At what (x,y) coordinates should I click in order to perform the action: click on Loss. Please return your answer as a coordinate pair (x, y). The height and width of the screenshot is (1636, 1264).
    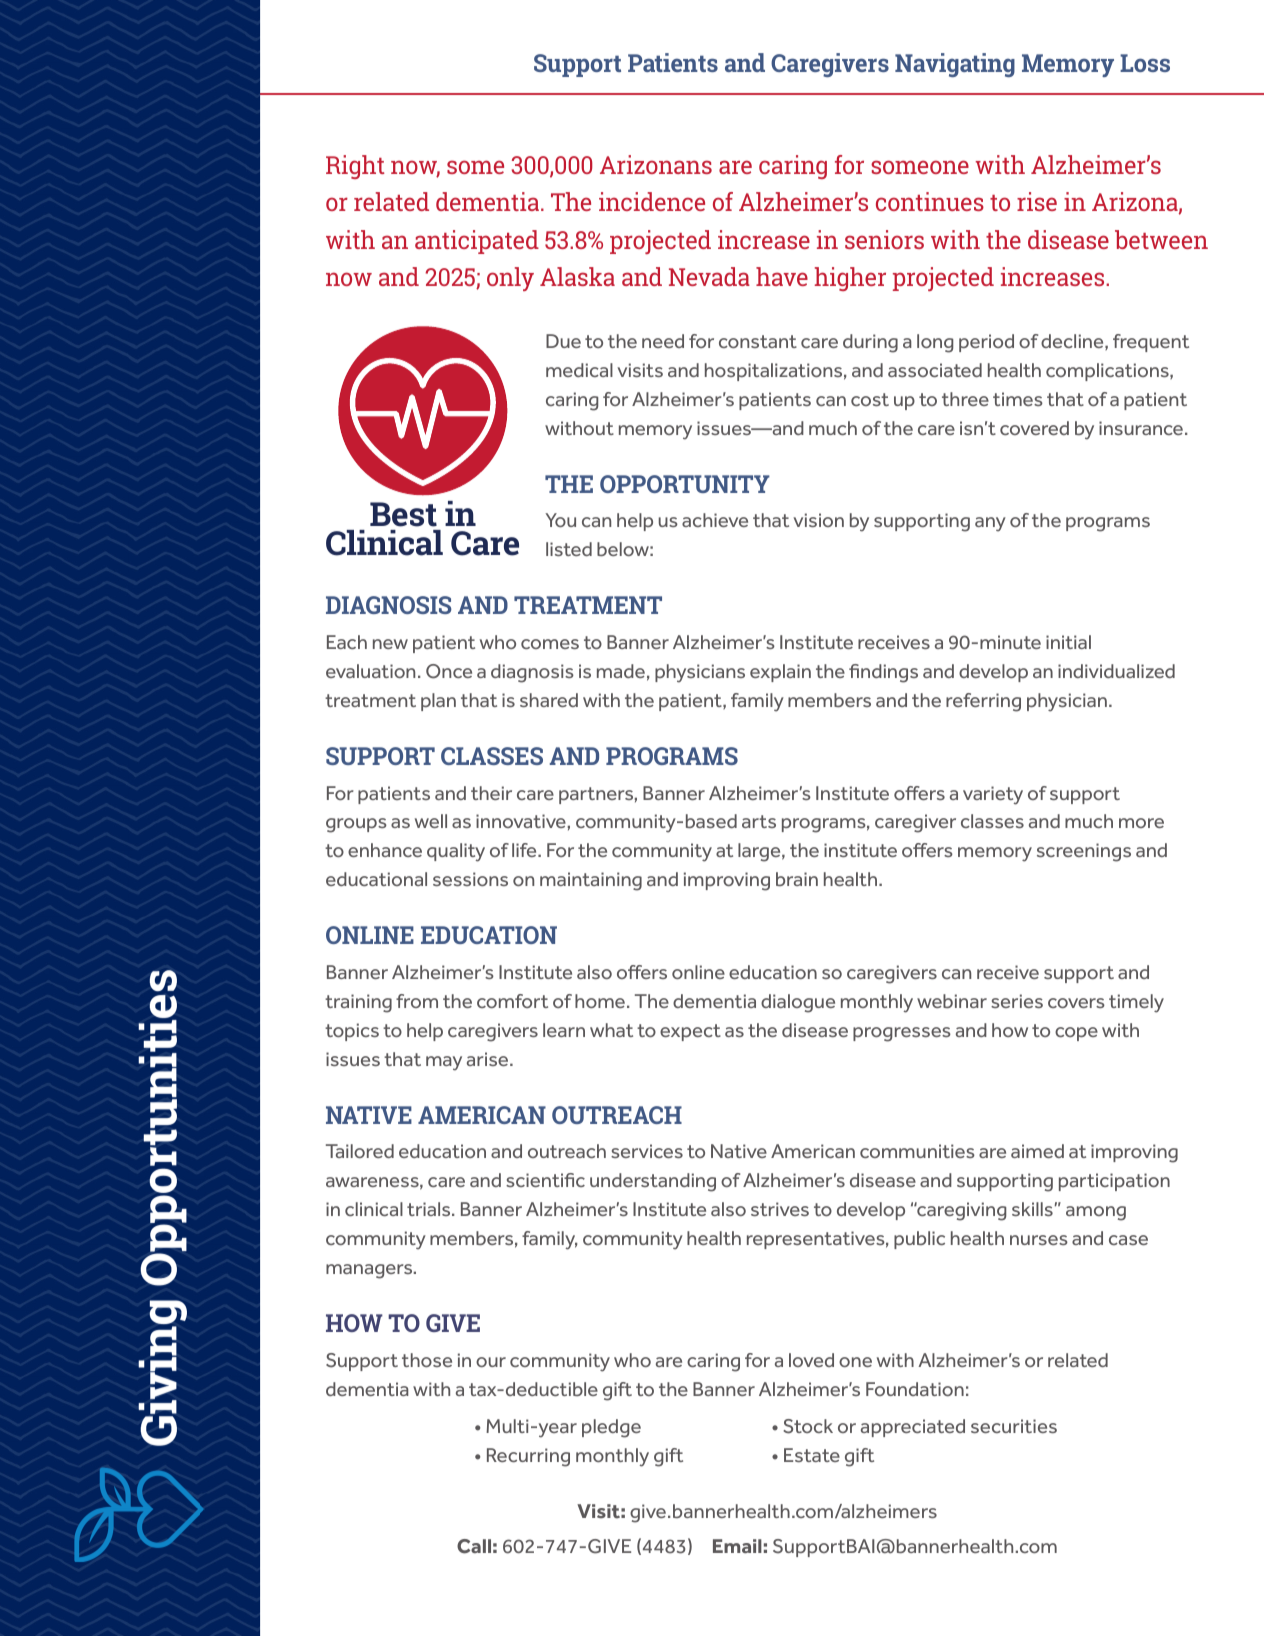
    Looking at the image, I should click on (1145, 63).
